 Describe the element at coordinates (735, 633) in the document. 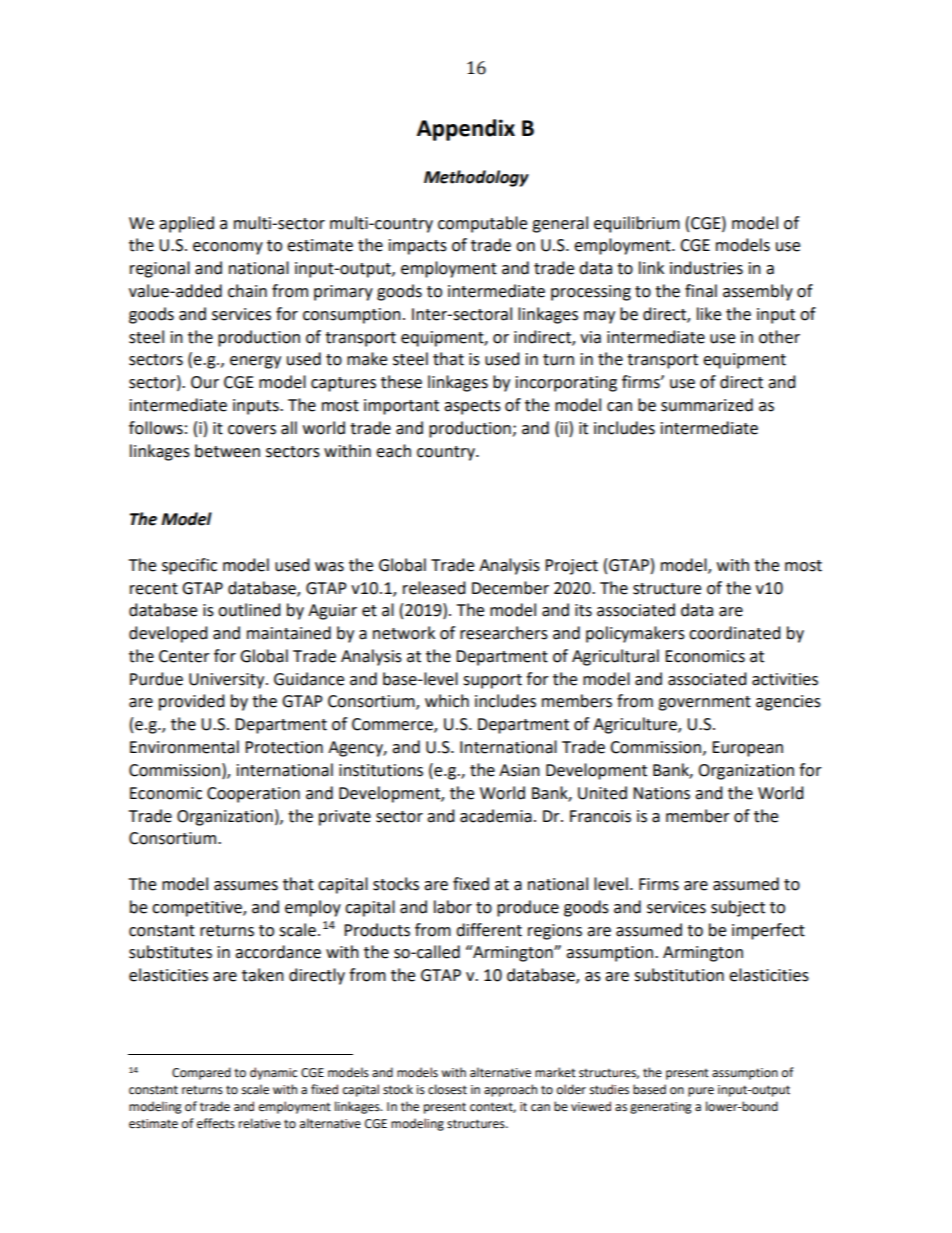

I see `coordinated` at that location.
